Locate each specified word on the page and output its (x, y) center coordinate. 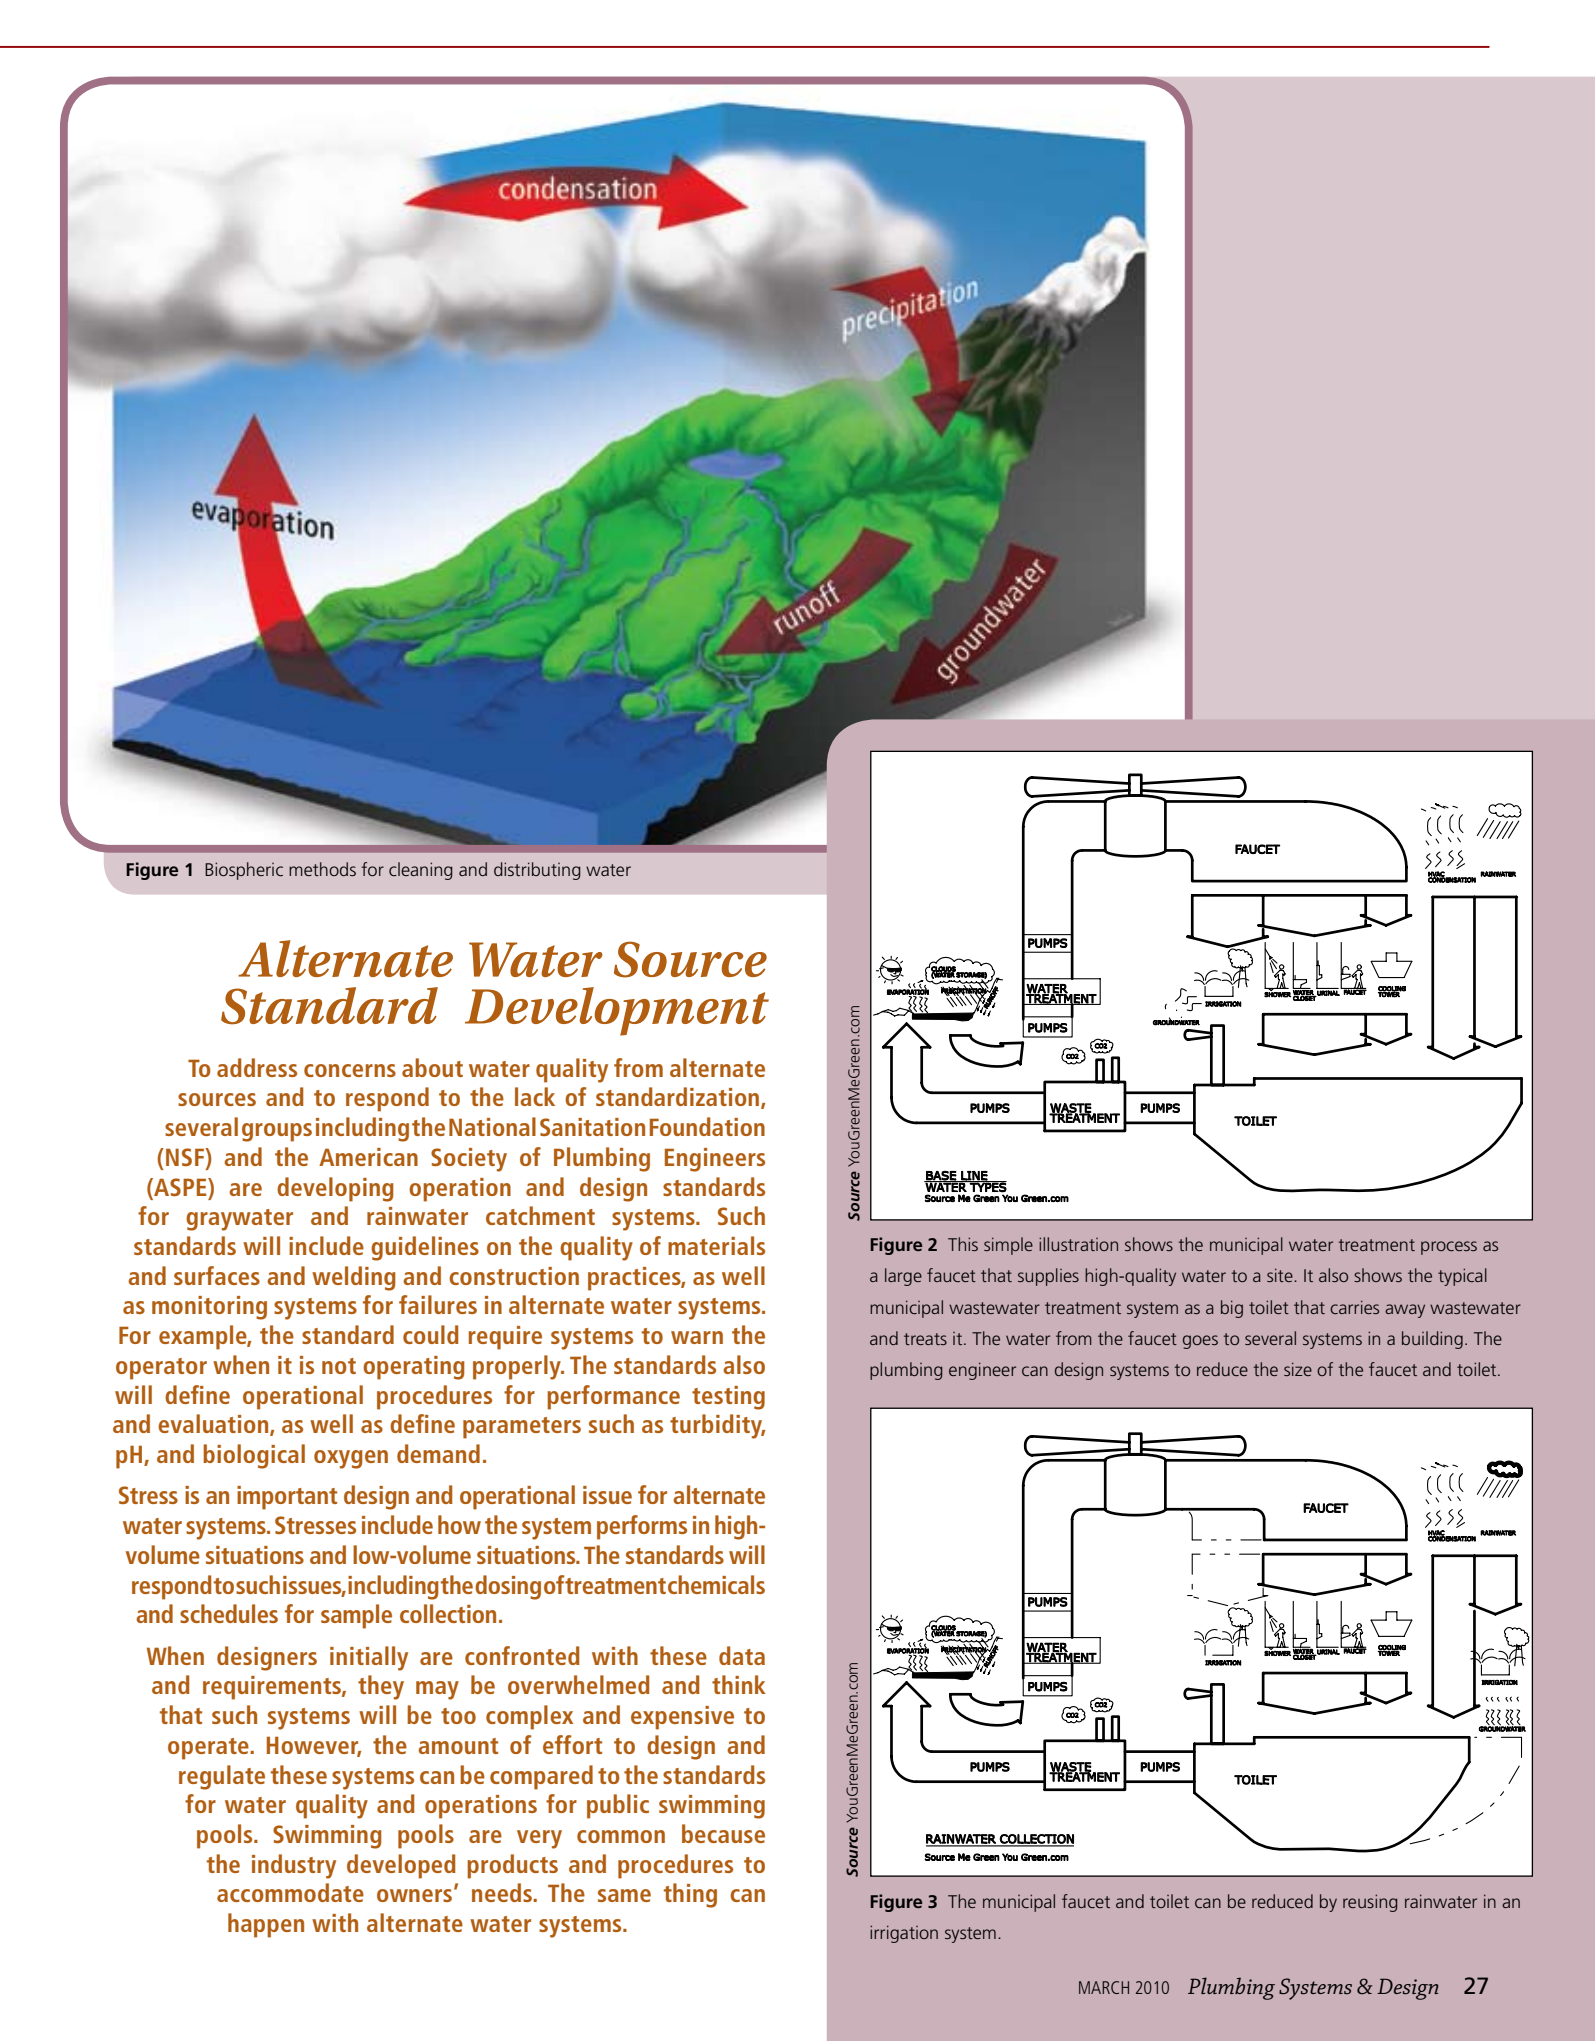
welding (354, 1278)
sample (356, 1616)
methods (322, 869)
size (1298, 1369)
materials (716, 1245)
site (1281, 1275)
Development (617, 1011)
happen (266, 1925)
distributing (537, 871)
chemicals (716, 1584)
